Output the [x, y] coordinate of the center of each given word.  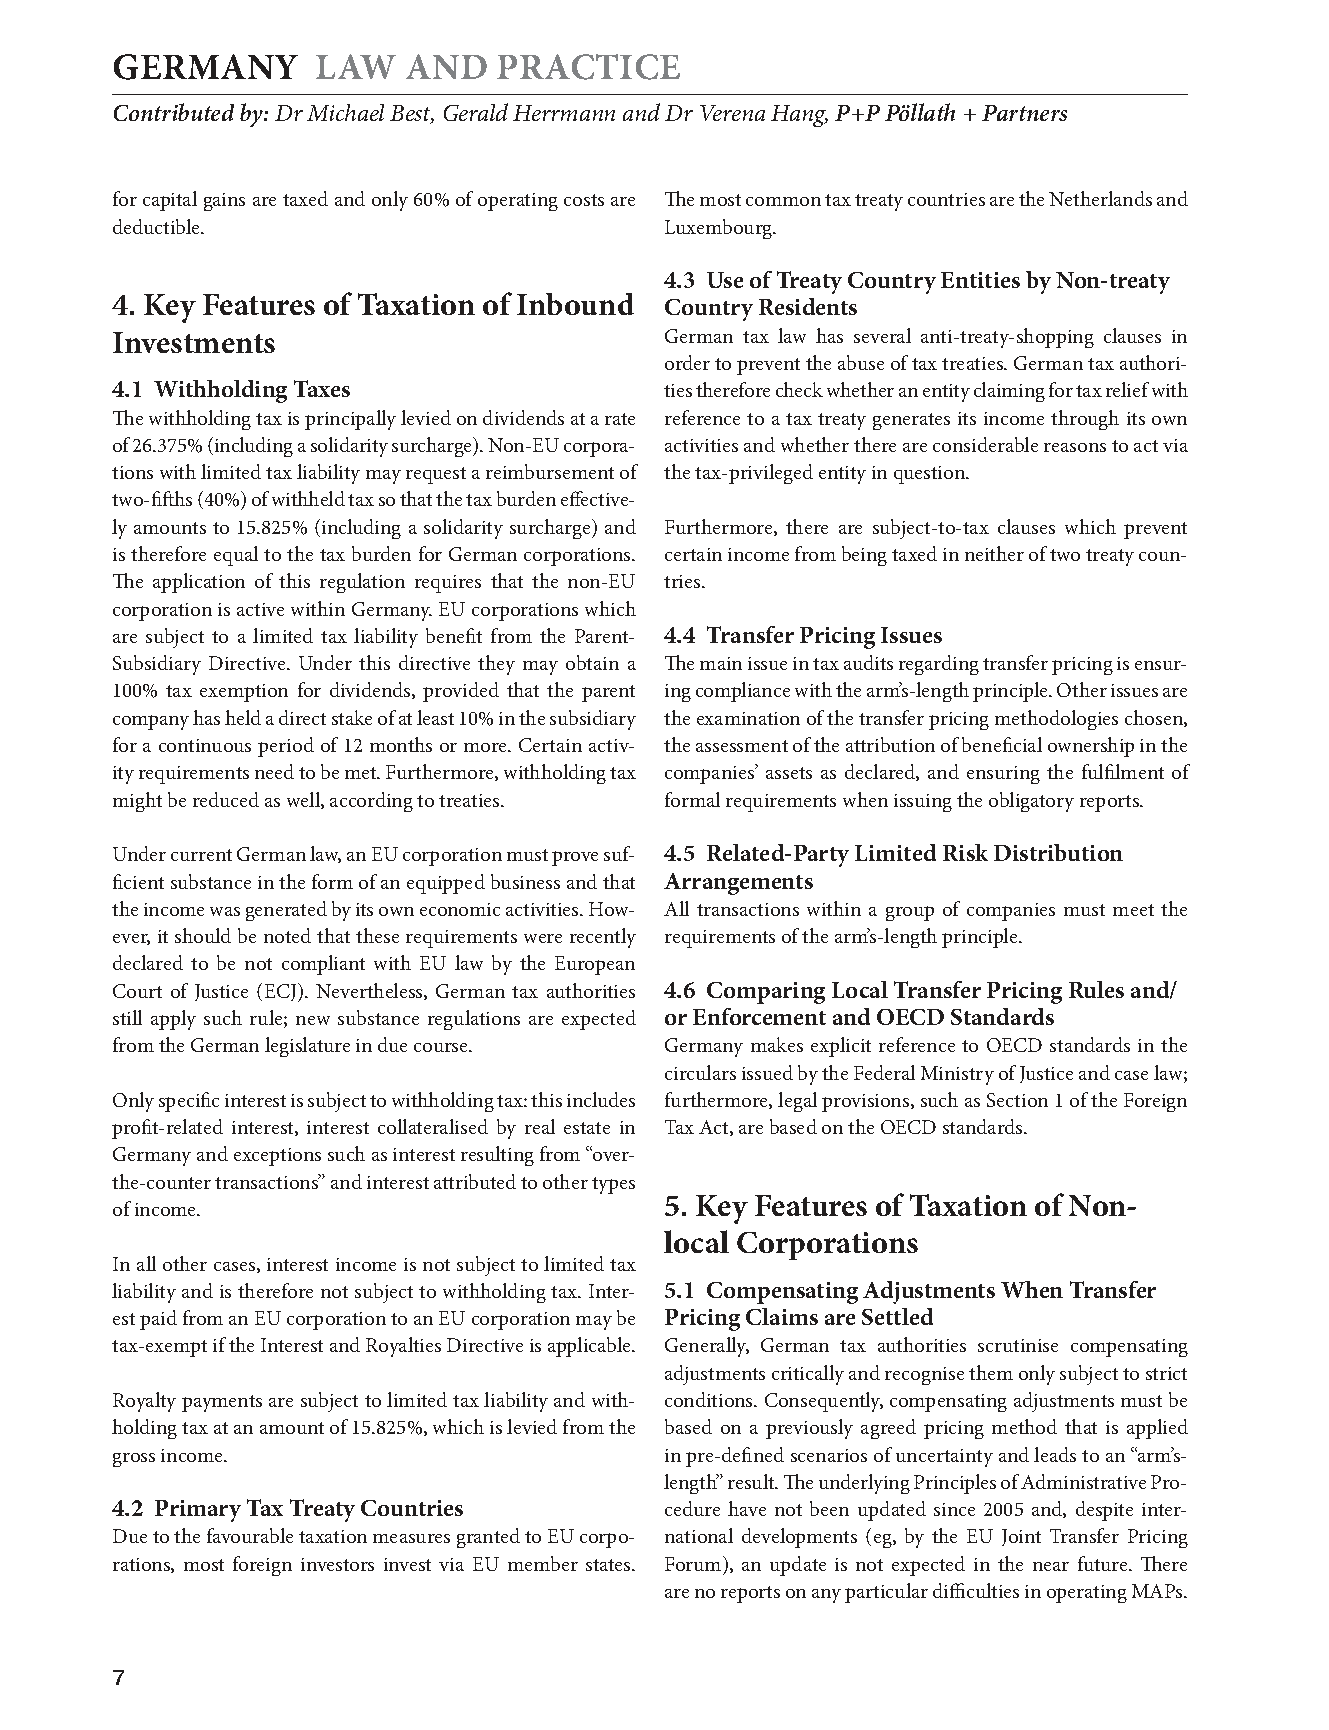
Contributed [174, 112]
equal [236, 556]
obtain [592, 662]
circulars [700, 1072]
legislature [307, 1047]
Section [1017, 1100]
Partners [1024, 113]
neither [994, 553]
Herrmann [564, 113]
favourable [250, 1535]
